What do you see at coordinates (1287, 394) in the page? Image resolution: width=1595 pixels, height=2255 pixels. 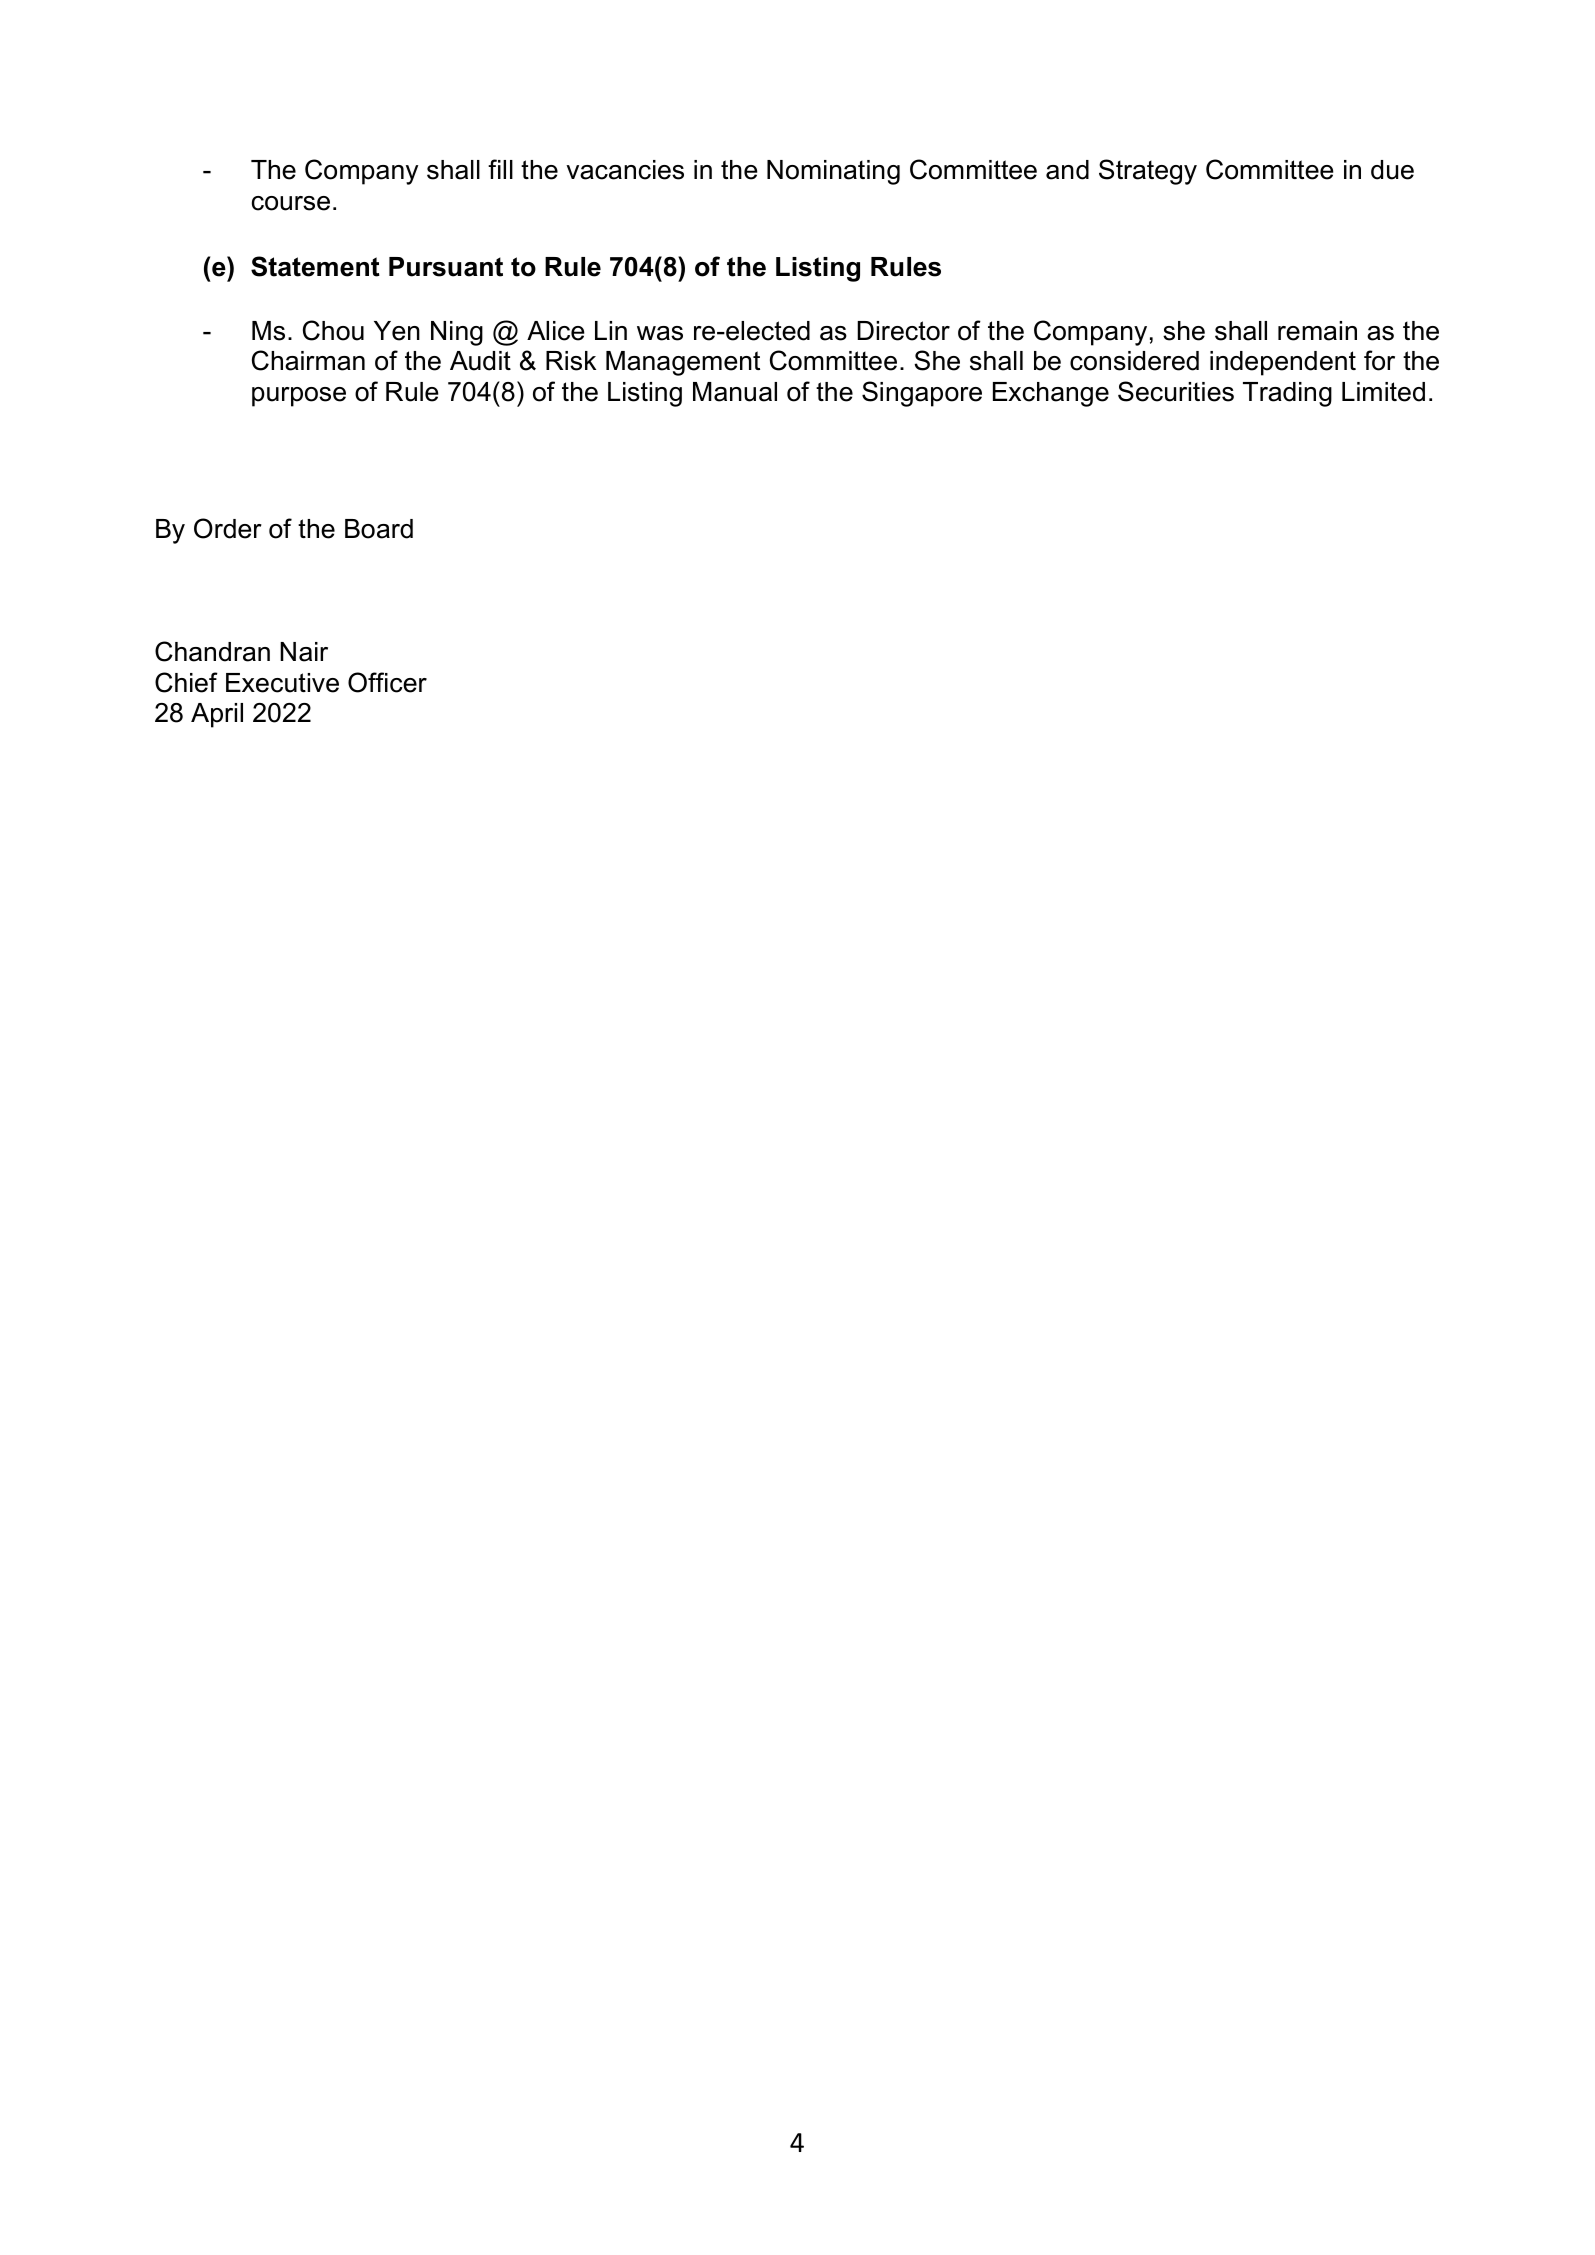 I see `Trading` at bounding box center [1287, 394].
